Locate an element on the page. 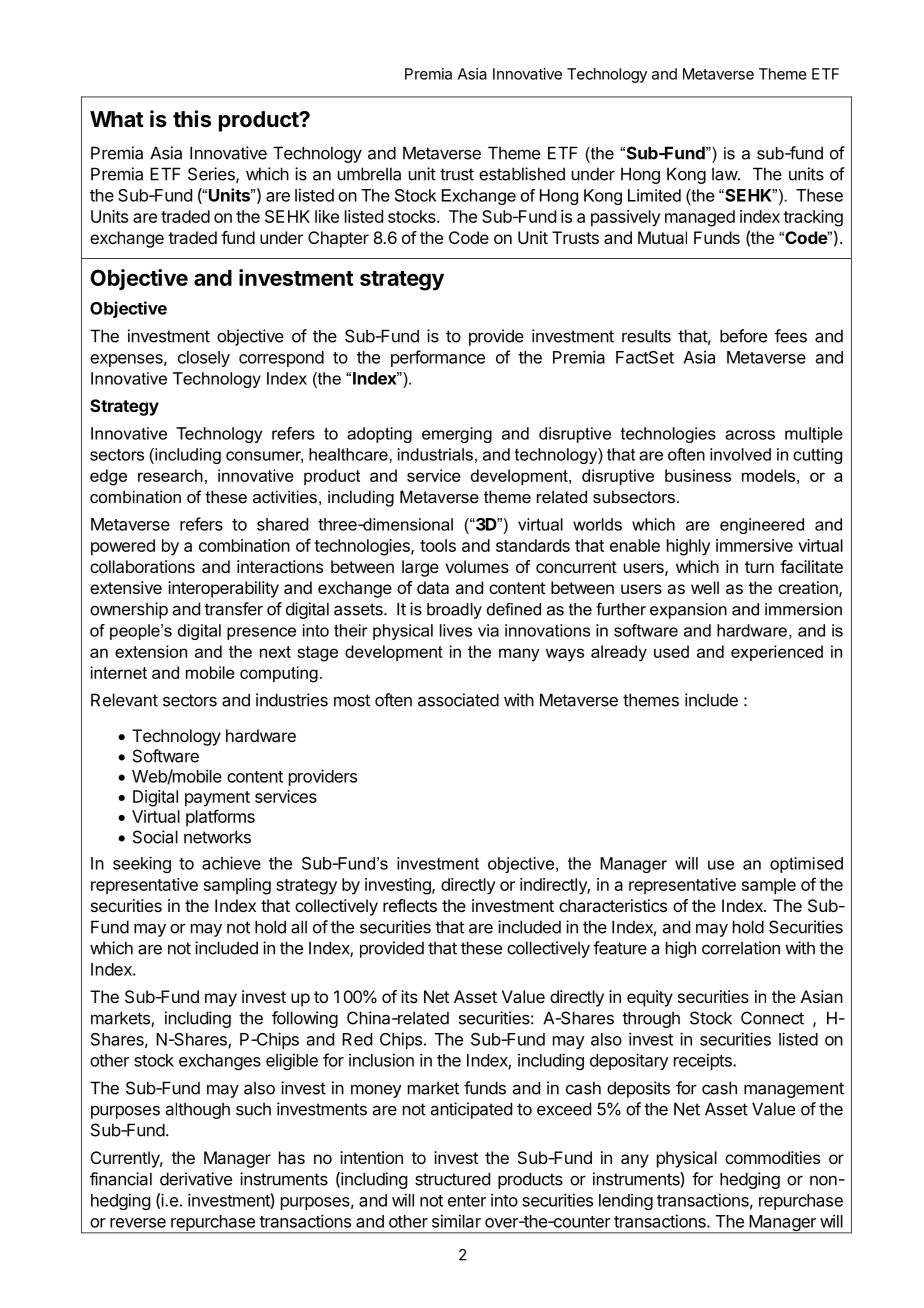  associated is located at coordinates (458, 700).
